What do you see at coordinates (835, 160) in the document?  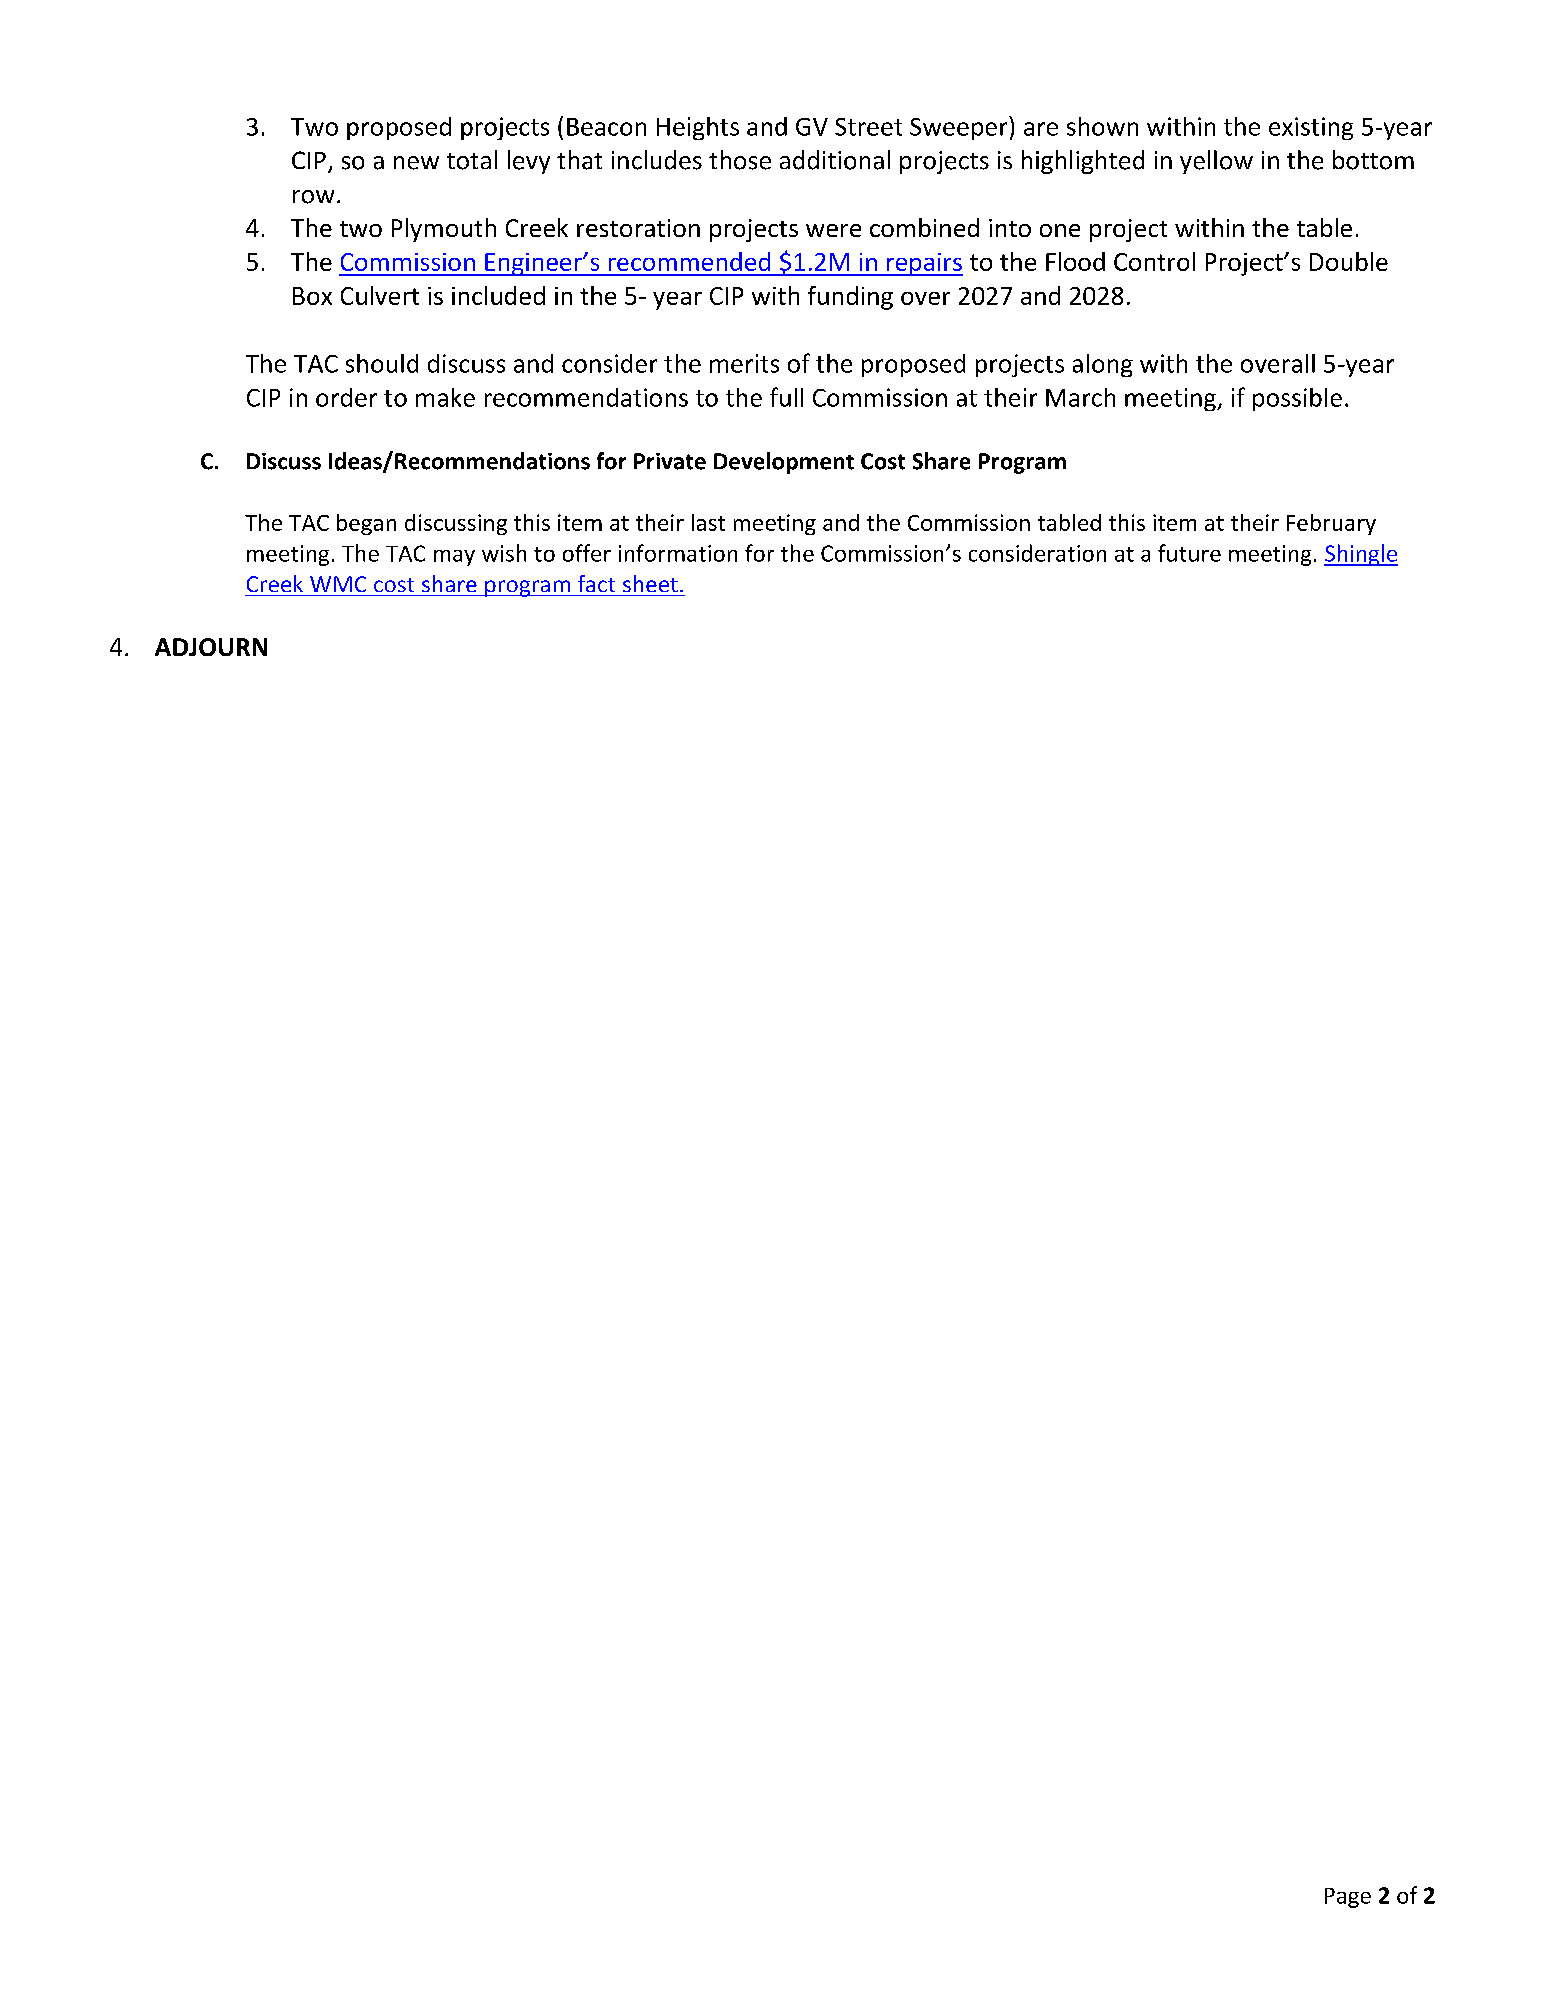 I see `additional` at bounding box center [835, 160].
